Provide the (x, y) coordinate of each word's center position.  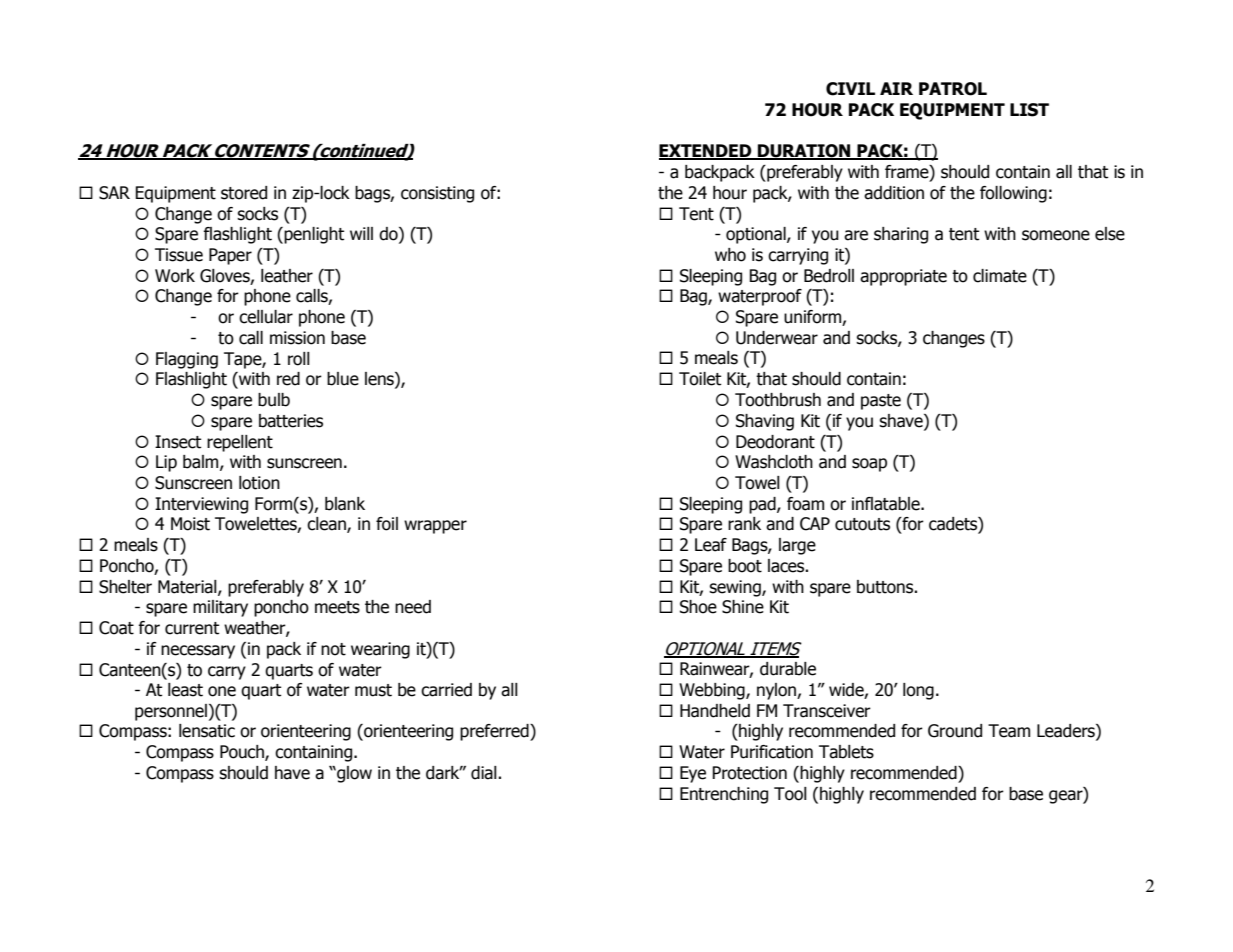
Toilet (700, 379)
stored (244, 193)
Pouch (243, 753)
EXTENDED (706, 152)
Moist (190, 524)
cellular (266, 317)
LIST (1029, 110)
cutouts (862, 524)
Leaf (711, 545)
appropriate (903, 277)
